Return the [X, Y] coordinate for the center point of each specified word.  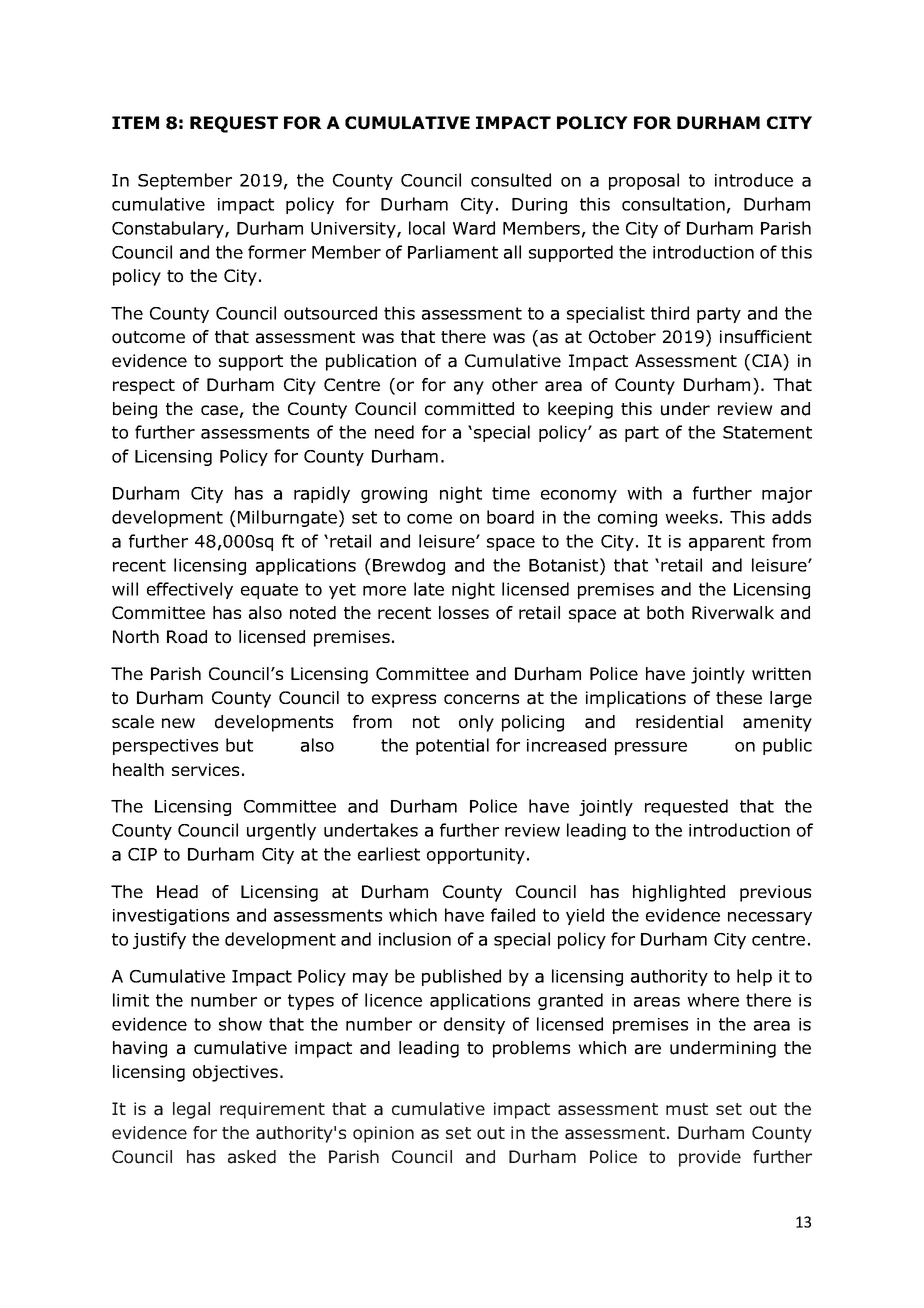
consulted [511, 180]
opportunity [477, 856]
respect [144, 387]
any [469, 388]
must [687, 1109]
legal [191, 1110]
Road [187, 637]
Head [177, 892]
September [185, 181]
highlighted [679, 893]
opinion [383, 1134]
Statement [767, 432]
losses [464, 613]
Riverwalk [733, 613]
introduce [754, 180]
